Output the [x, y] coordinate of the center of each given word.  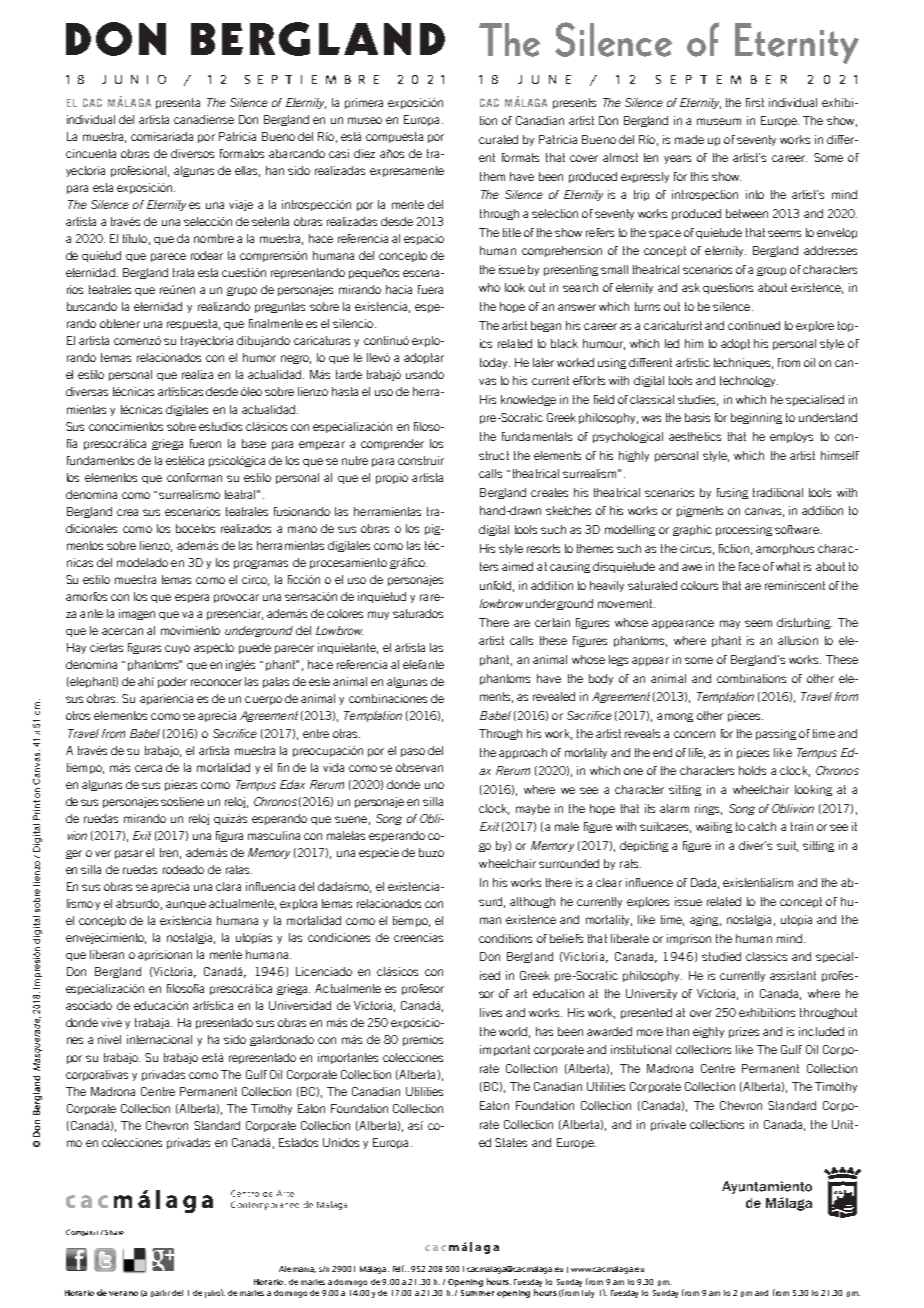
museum [719, 121]
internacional [159, 1039]
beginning [756, 418]
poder [172, 682]
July [588, 1294]
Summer [477, 1293]
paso [413, 752]
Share [114, 1232]
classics [766, 956]
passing [776, 734]
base [254, 443]
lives [491, 1012]
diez [364, 153]
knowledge [528, 400]
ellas [247, 171]
